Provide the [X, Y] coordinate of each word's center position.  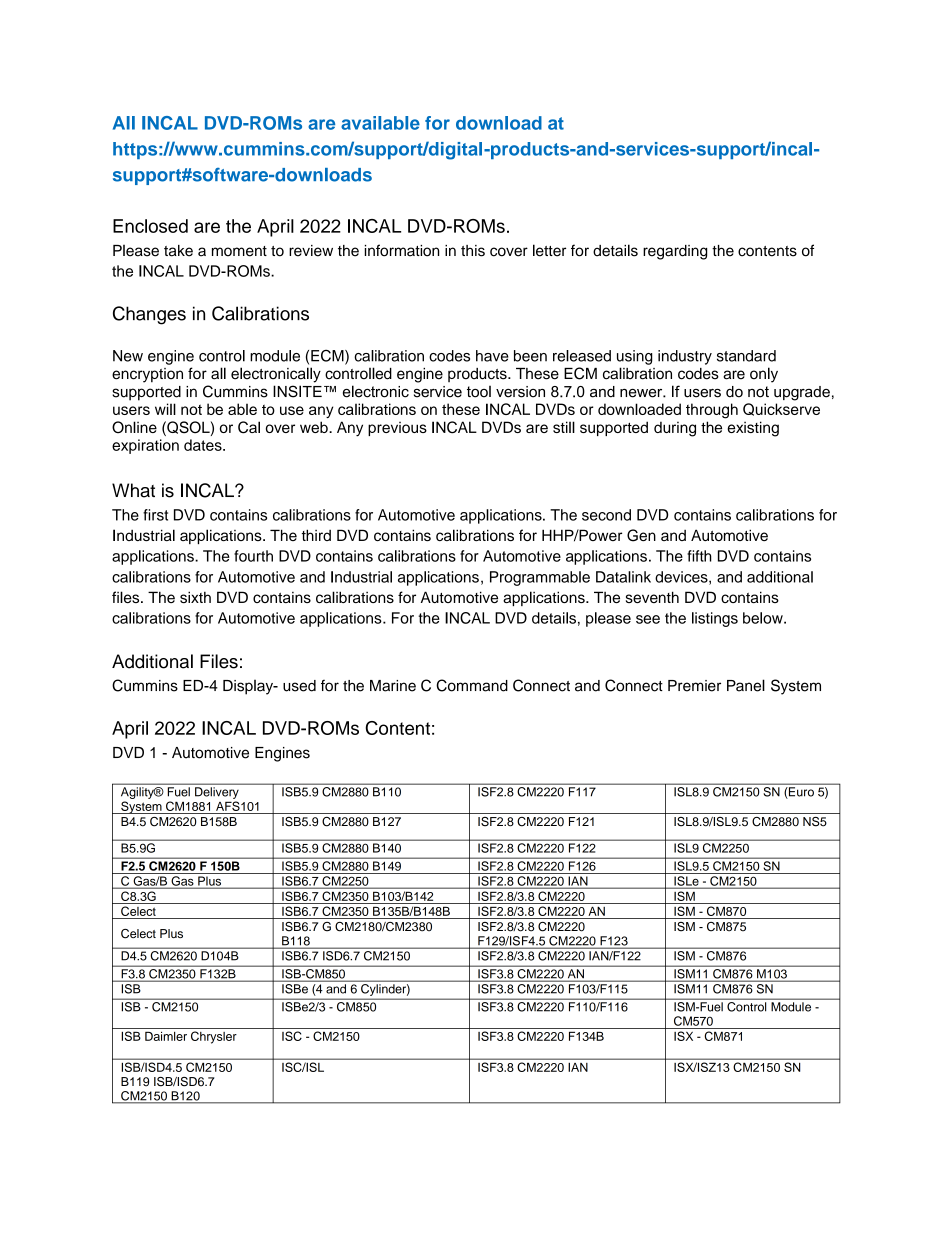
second [606, 515]
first [155, 515]
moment [239, 251]
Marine [393, 686]
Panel [746, 685]
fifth [699, 556]
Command [472, 685]
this [473, 251]
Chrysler [214, 1037]
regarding [675, 252]
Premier [694, 686]
